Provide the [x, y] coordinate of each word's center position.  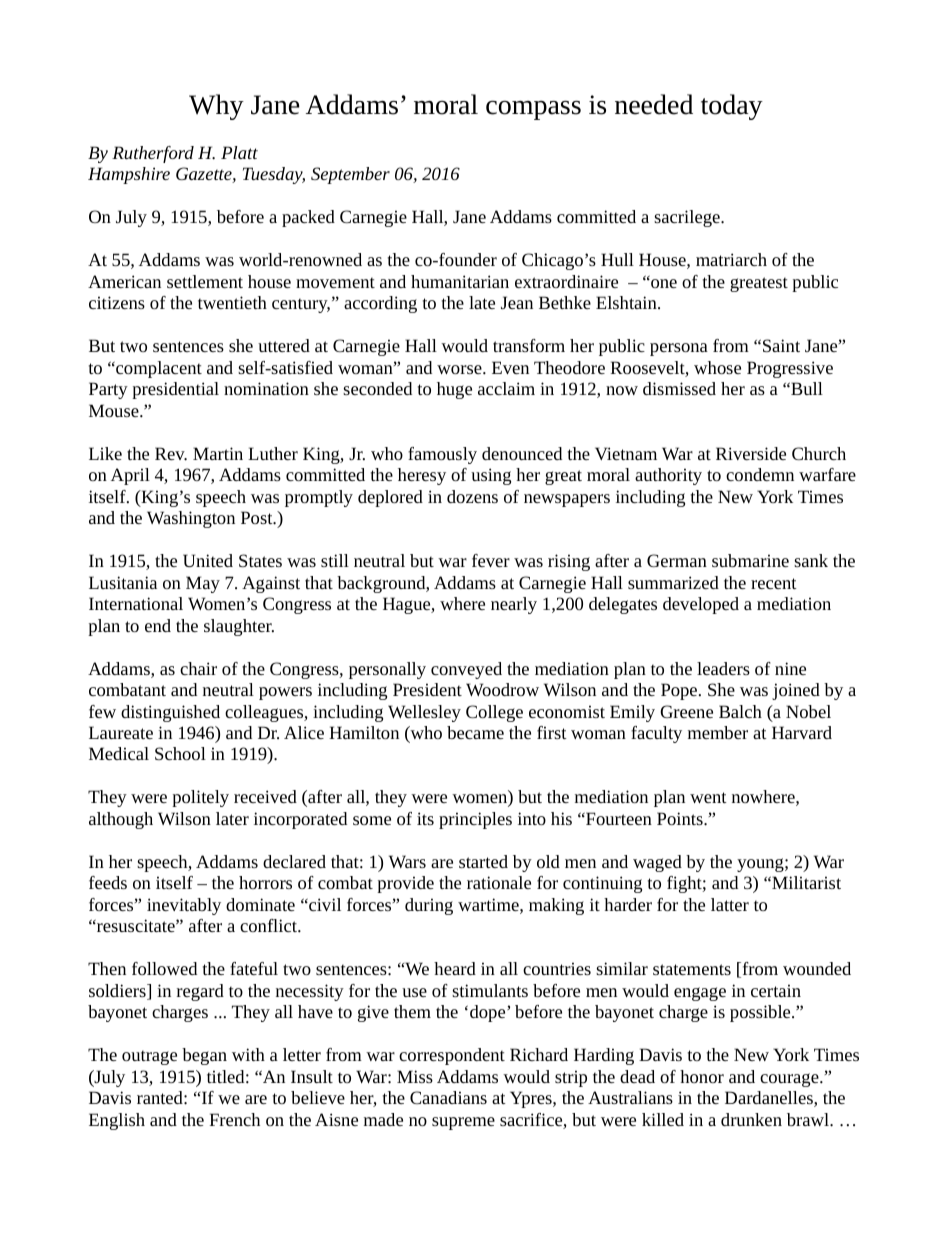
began [204, 1056]
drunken [751, 1119]
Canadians [448, 1097]
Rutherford [153, 154]
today [732, 107]
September [350, 175]
